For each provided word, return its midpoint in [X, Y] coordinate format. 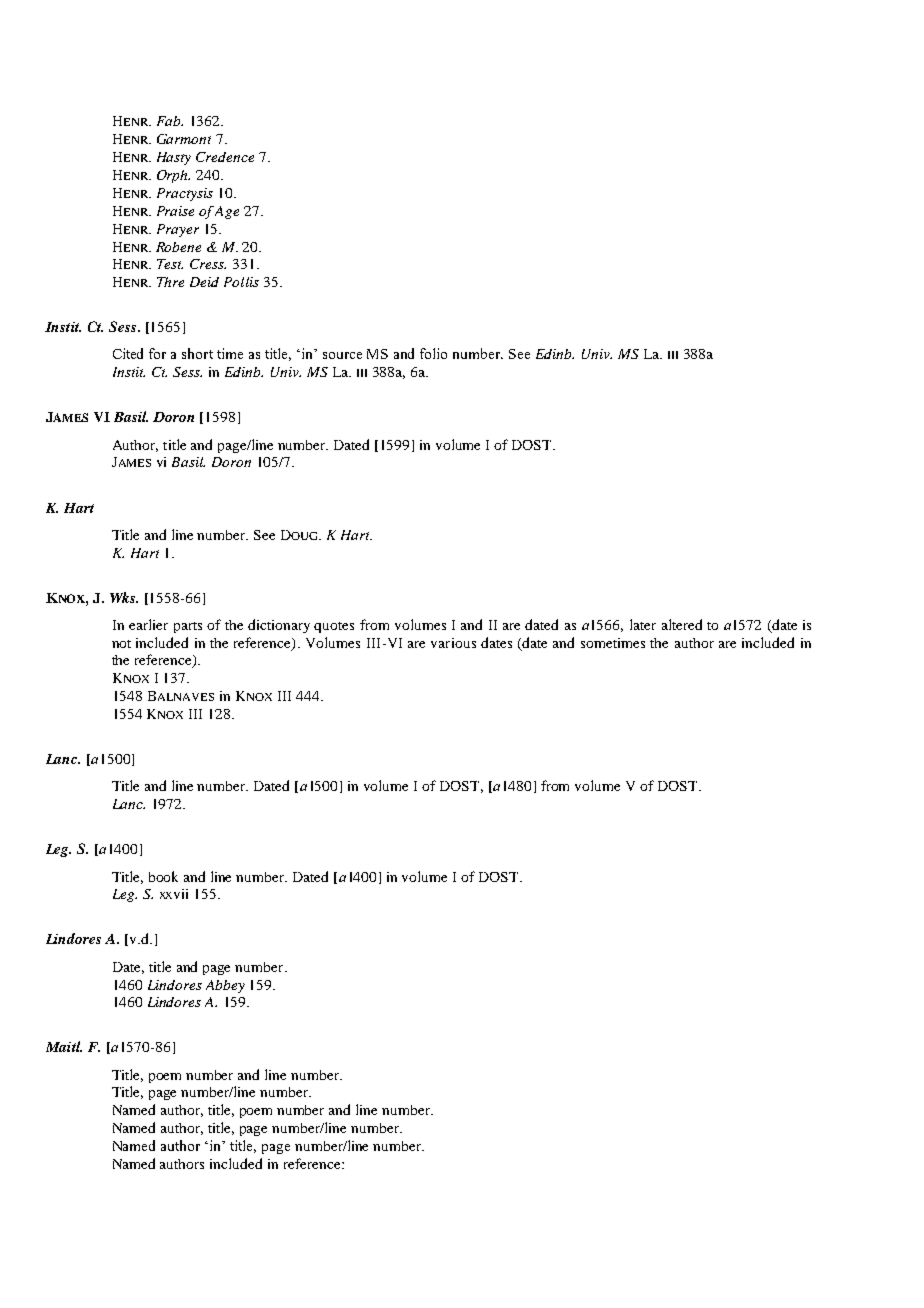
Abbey [225, 986]
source [342, 355]
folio [433, 353]
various [453, 643]
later [643, 624]
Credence [225, 157]
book [163, 876]
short [197, 353]
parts [188, 627]
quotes [334, 627]
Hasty [174, 158]
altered [682, 624]
